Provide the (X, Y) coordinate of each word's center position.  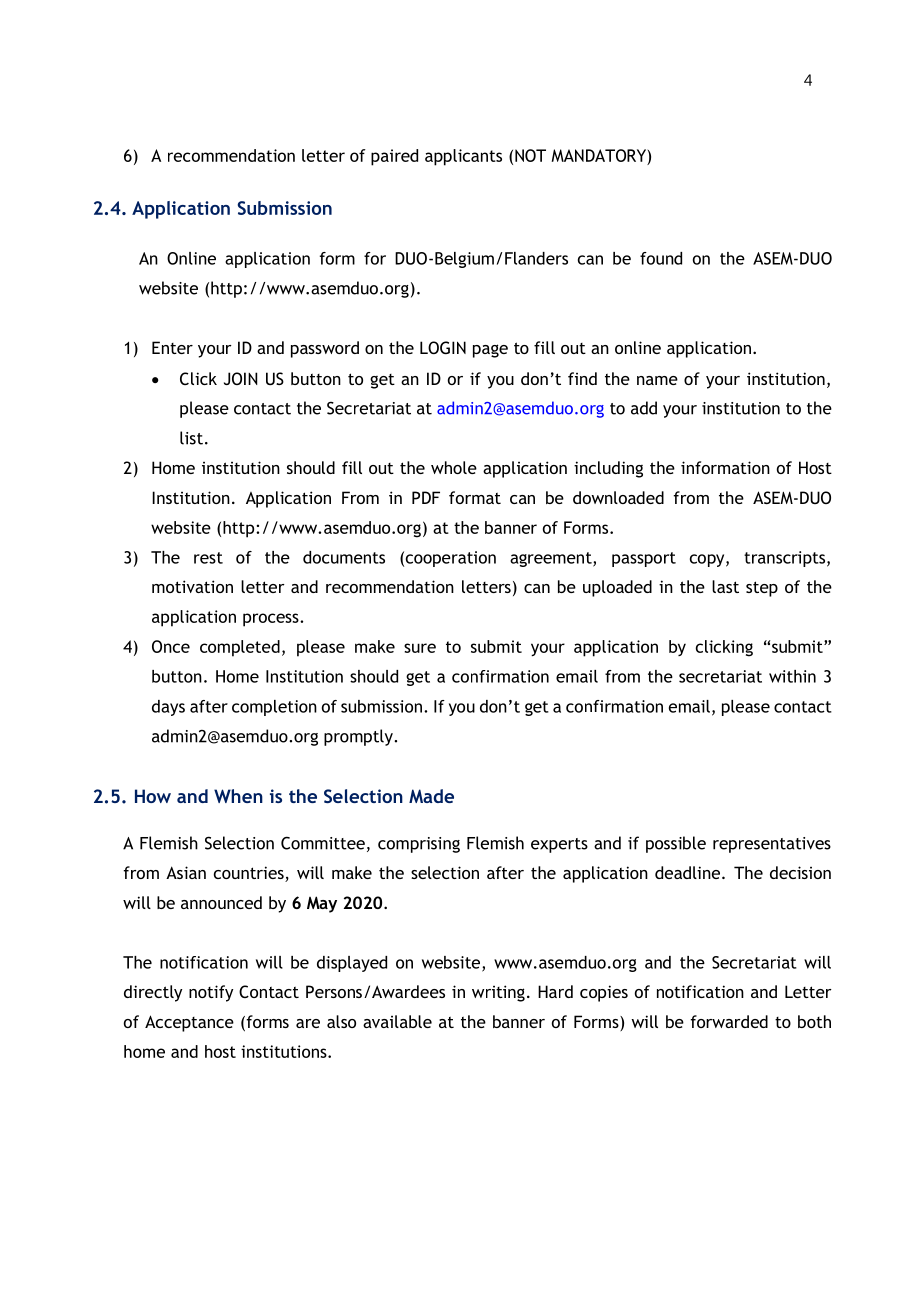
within (792, 676)
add (644, 408)
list (191, 438)
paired (394, 157)
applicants (463, 157)
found (661, 258)
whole (454, 467)
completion (274, 708)
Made (431, 796)
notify (211, 993)
